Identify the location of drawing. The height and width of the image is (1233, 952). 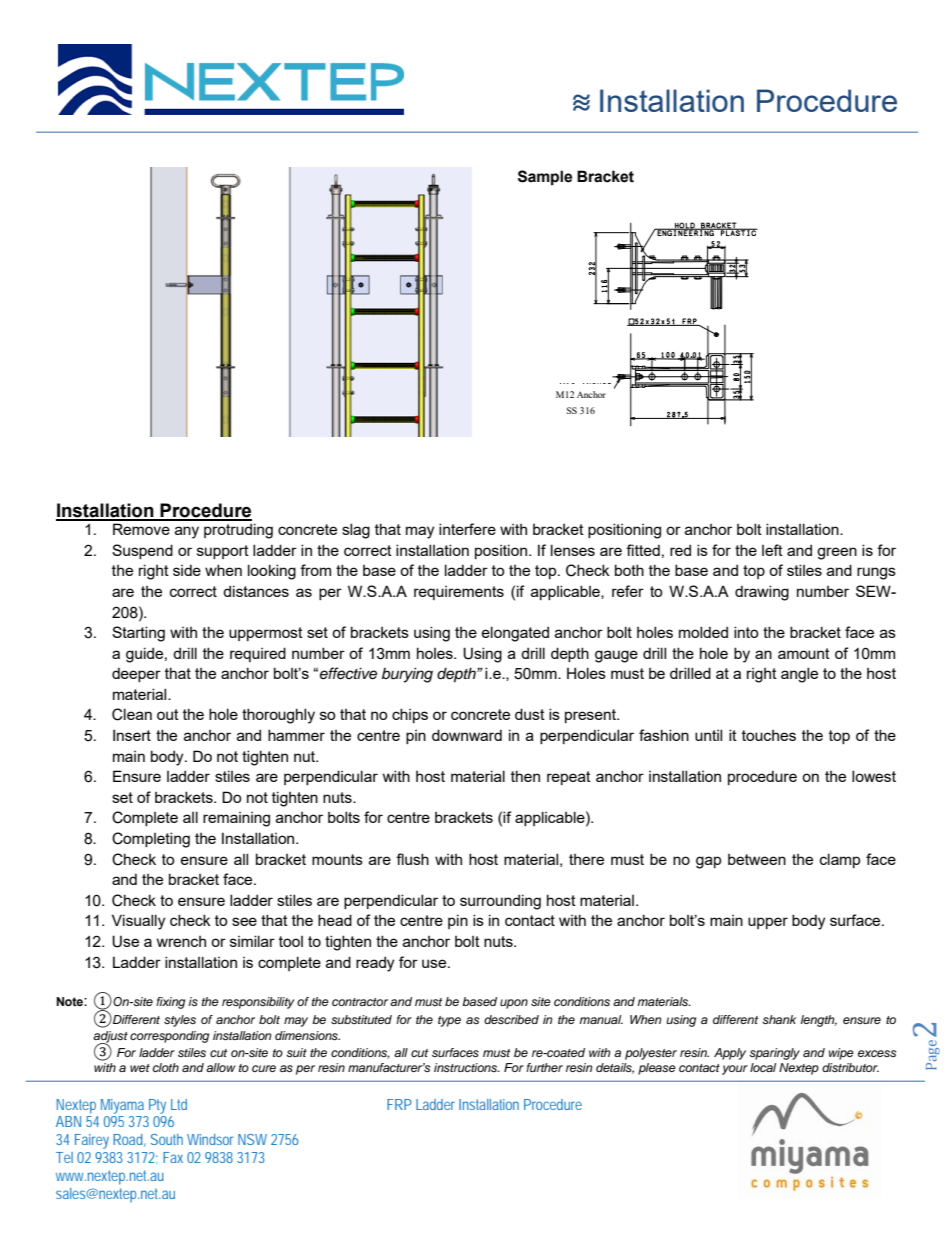
(762, 593).
